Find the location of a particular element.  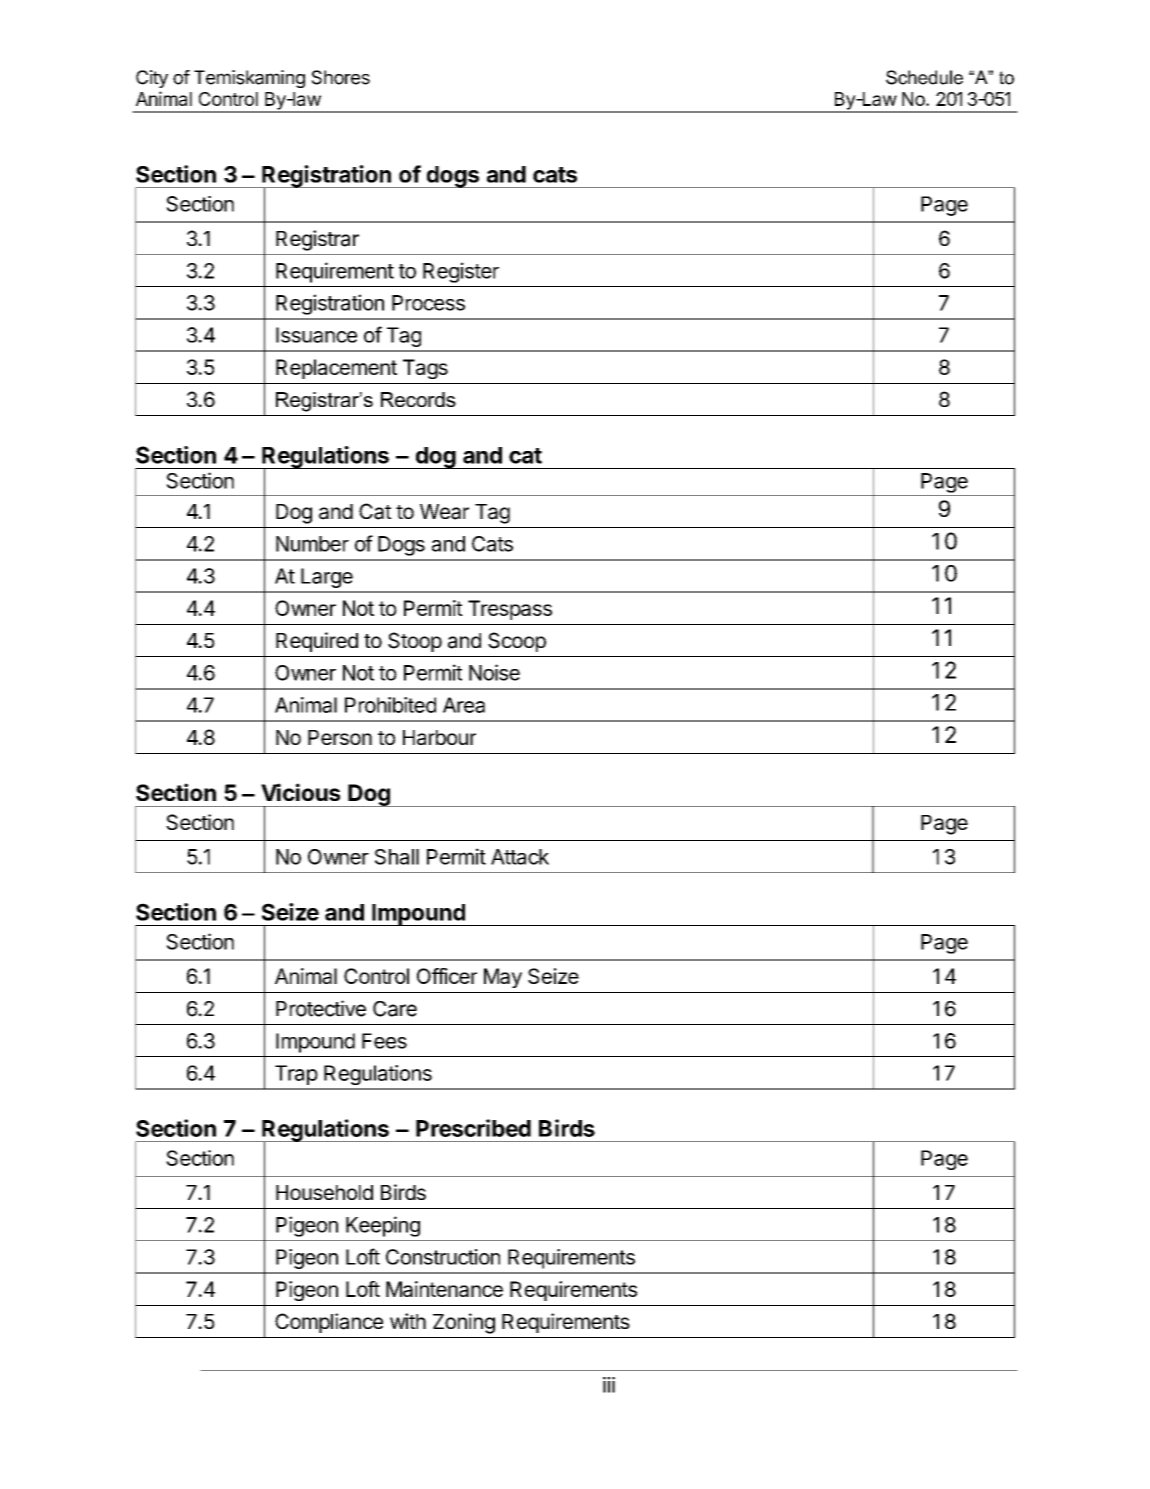

Wear is located at coordinates (444, 512).
